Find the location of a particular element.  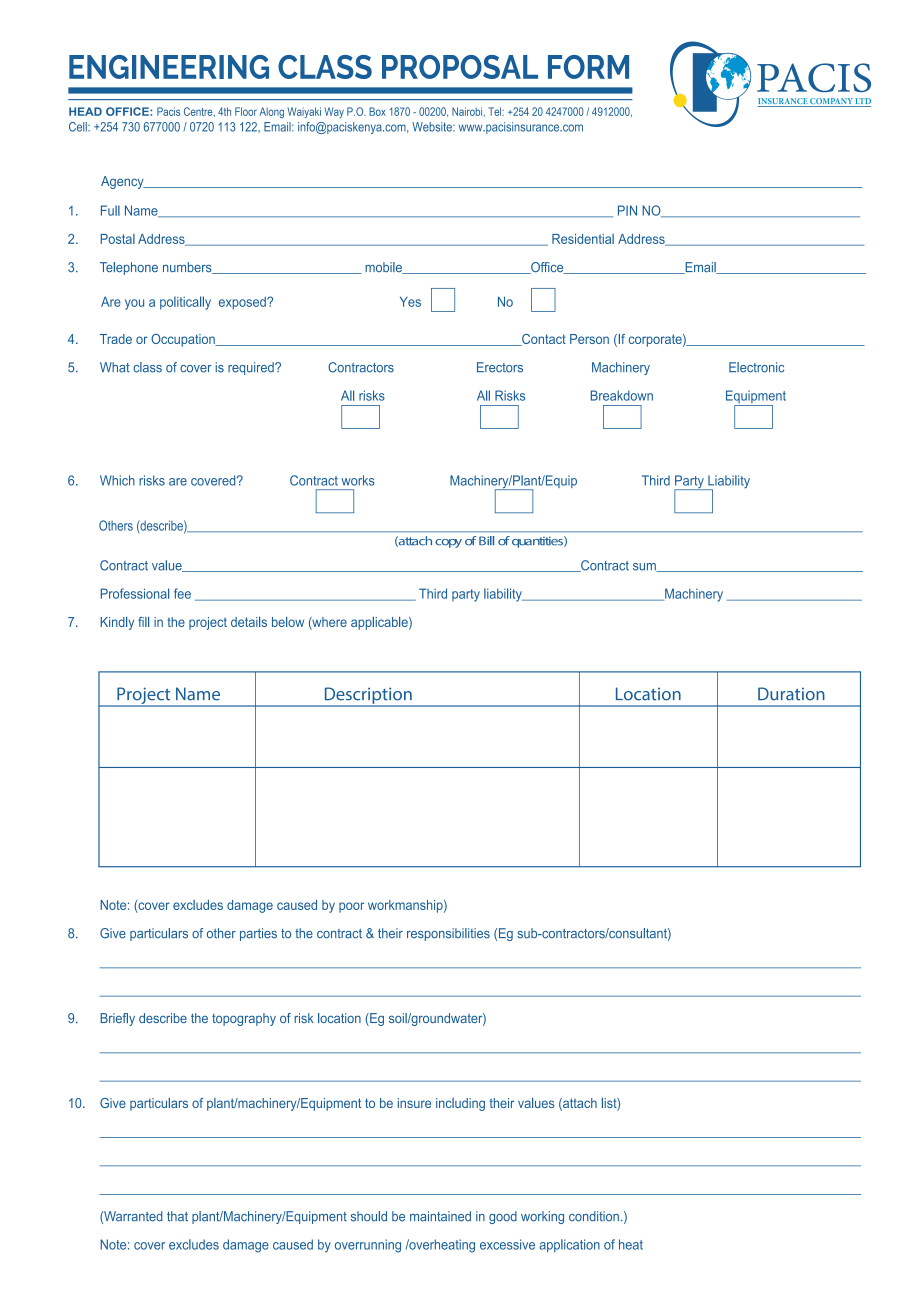

that is located at coordinates (177, 1216).
